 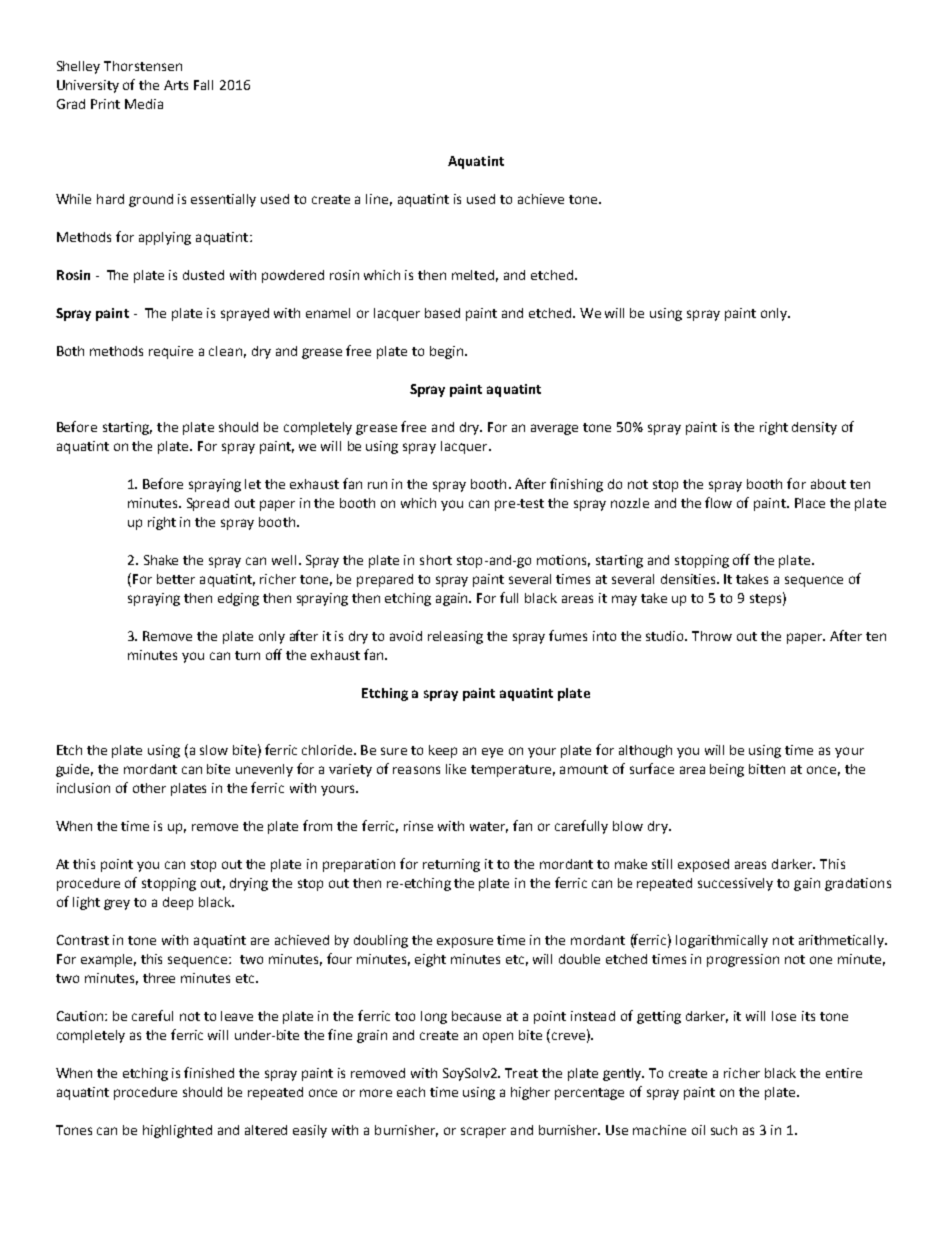 What do you see at coordinates (448, 352) in the image?
I see `begin` at bounding box center [448, 352].
